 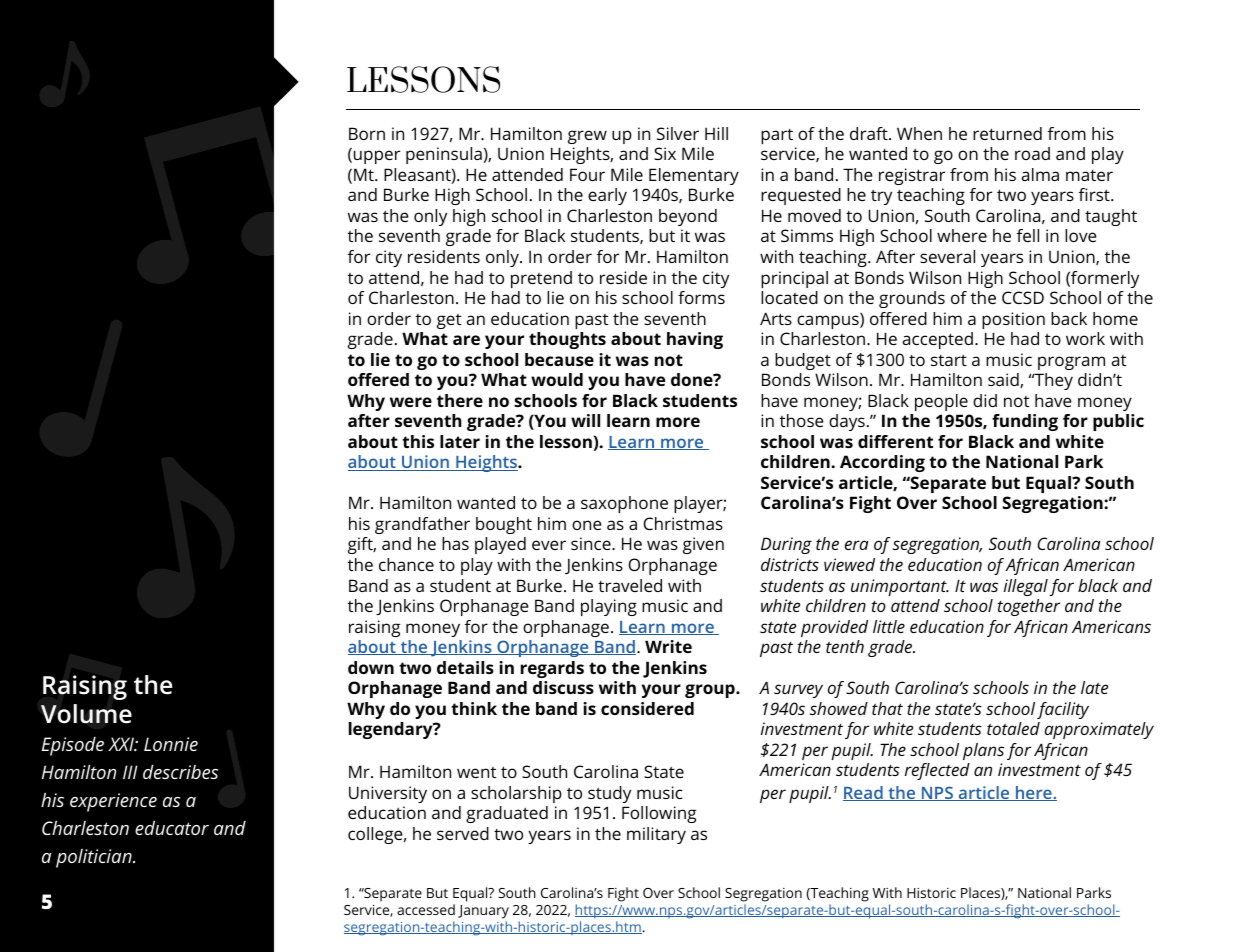 What do you see at coordinates (941, 402) in the image?
I see `people` at bounding box center [941, 402].
